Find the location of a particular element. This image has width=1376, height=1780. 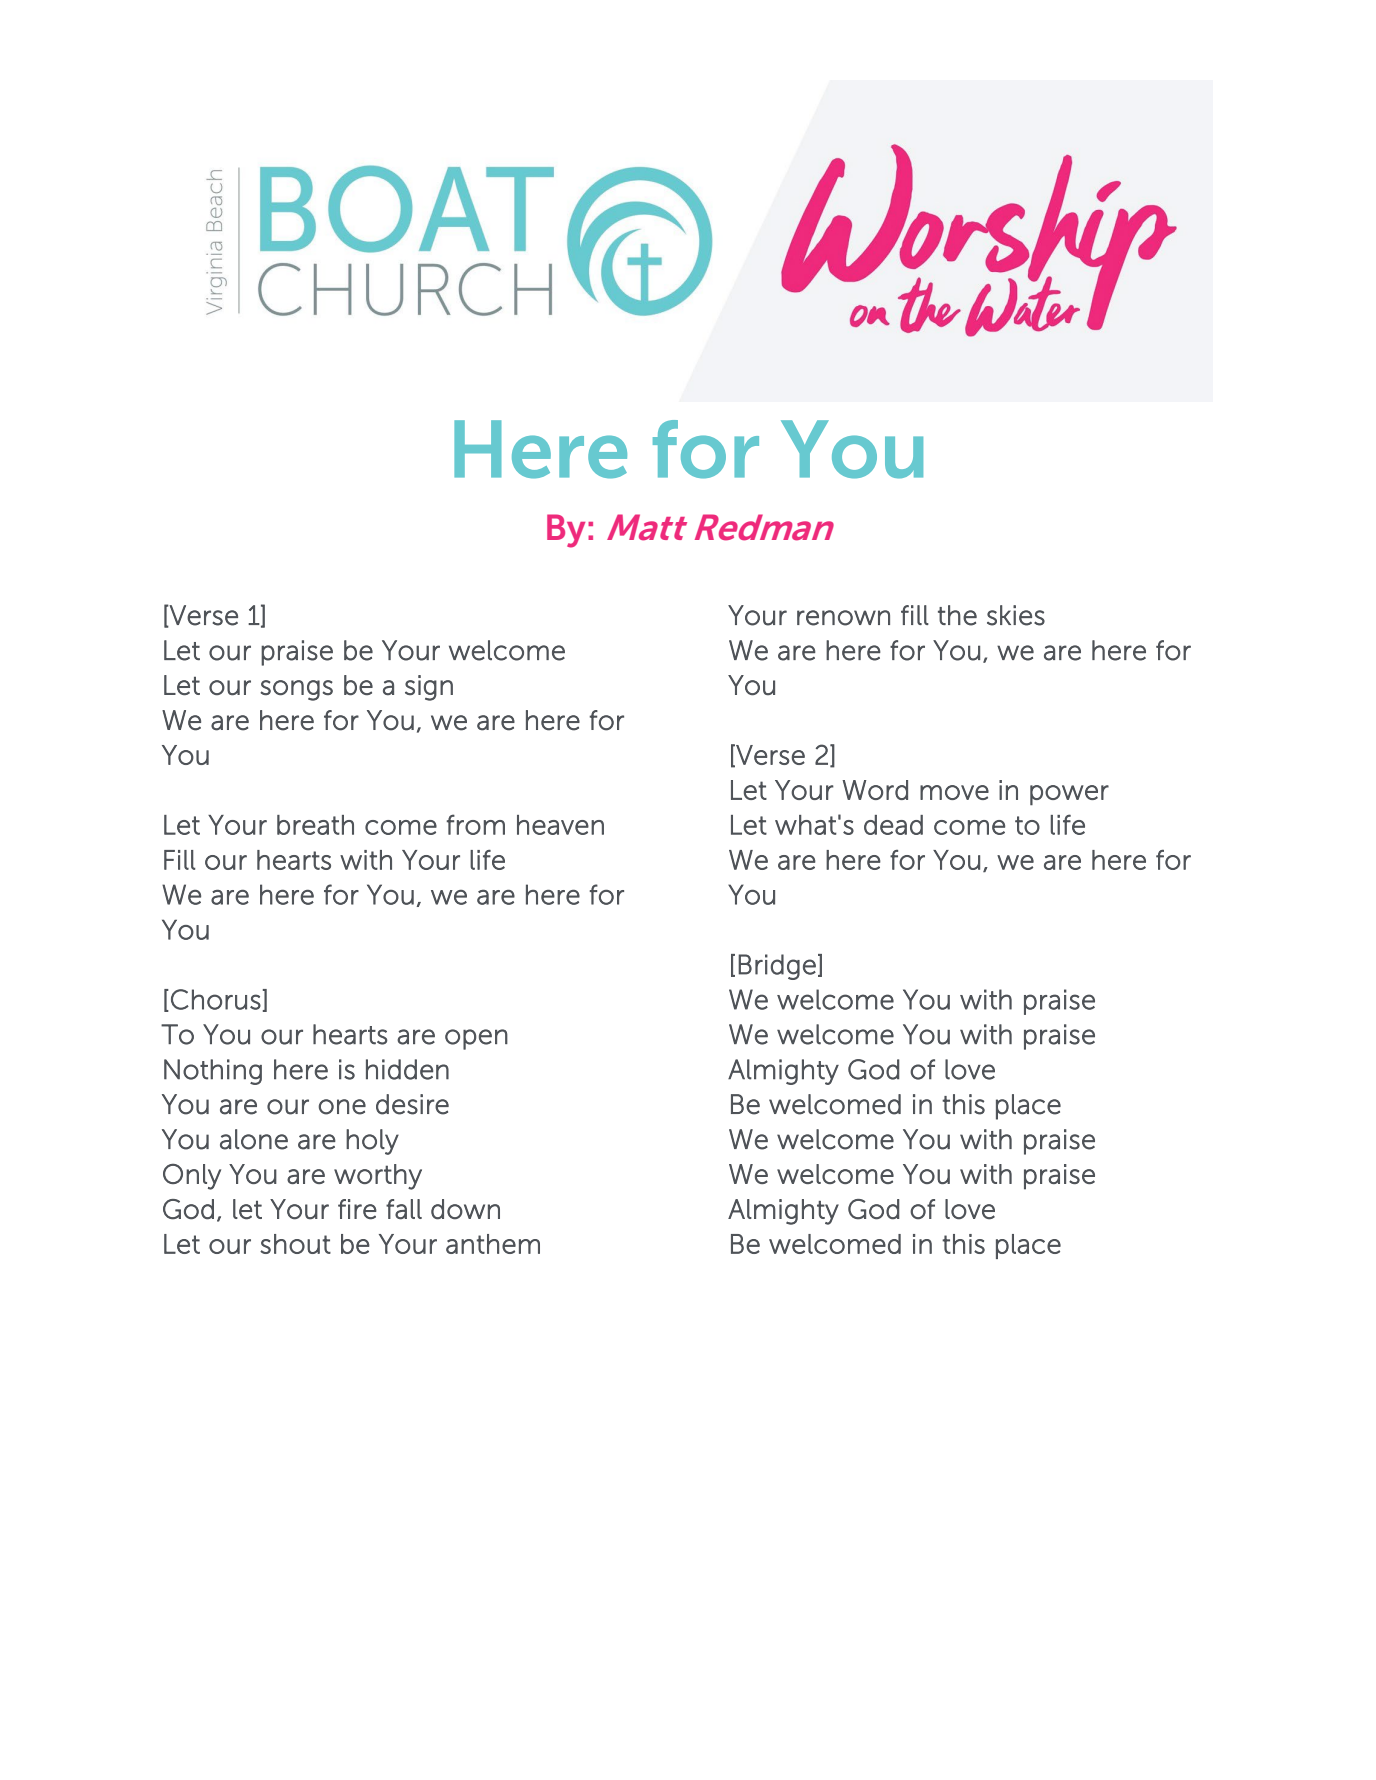

Bridge is located at coordinates (777, 967).
